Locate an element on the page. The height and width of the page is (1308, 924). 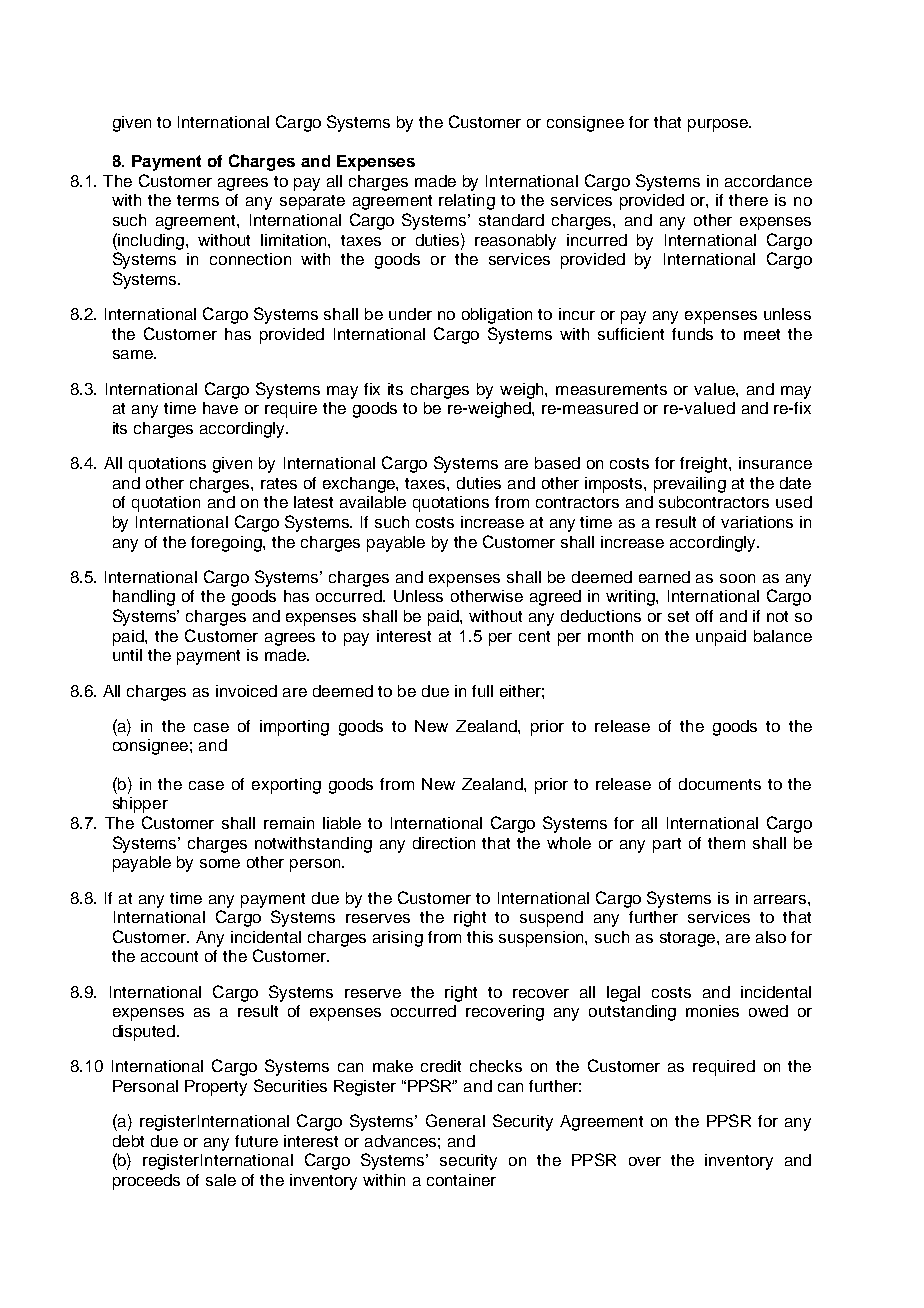
off is located at coordinates (704, 616).
